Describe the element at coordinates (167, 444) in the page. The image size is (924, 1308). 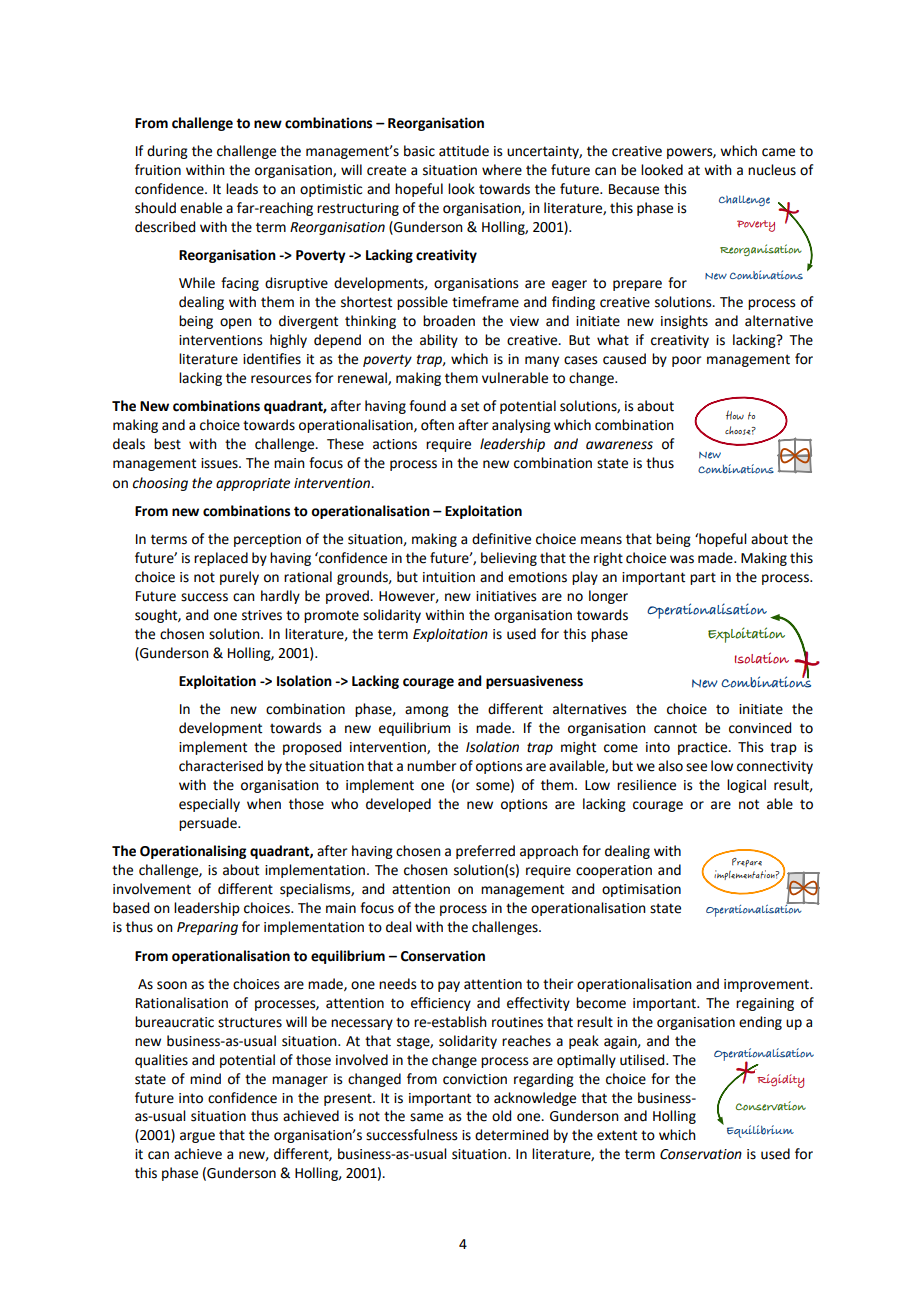
I see `best` at that location.
